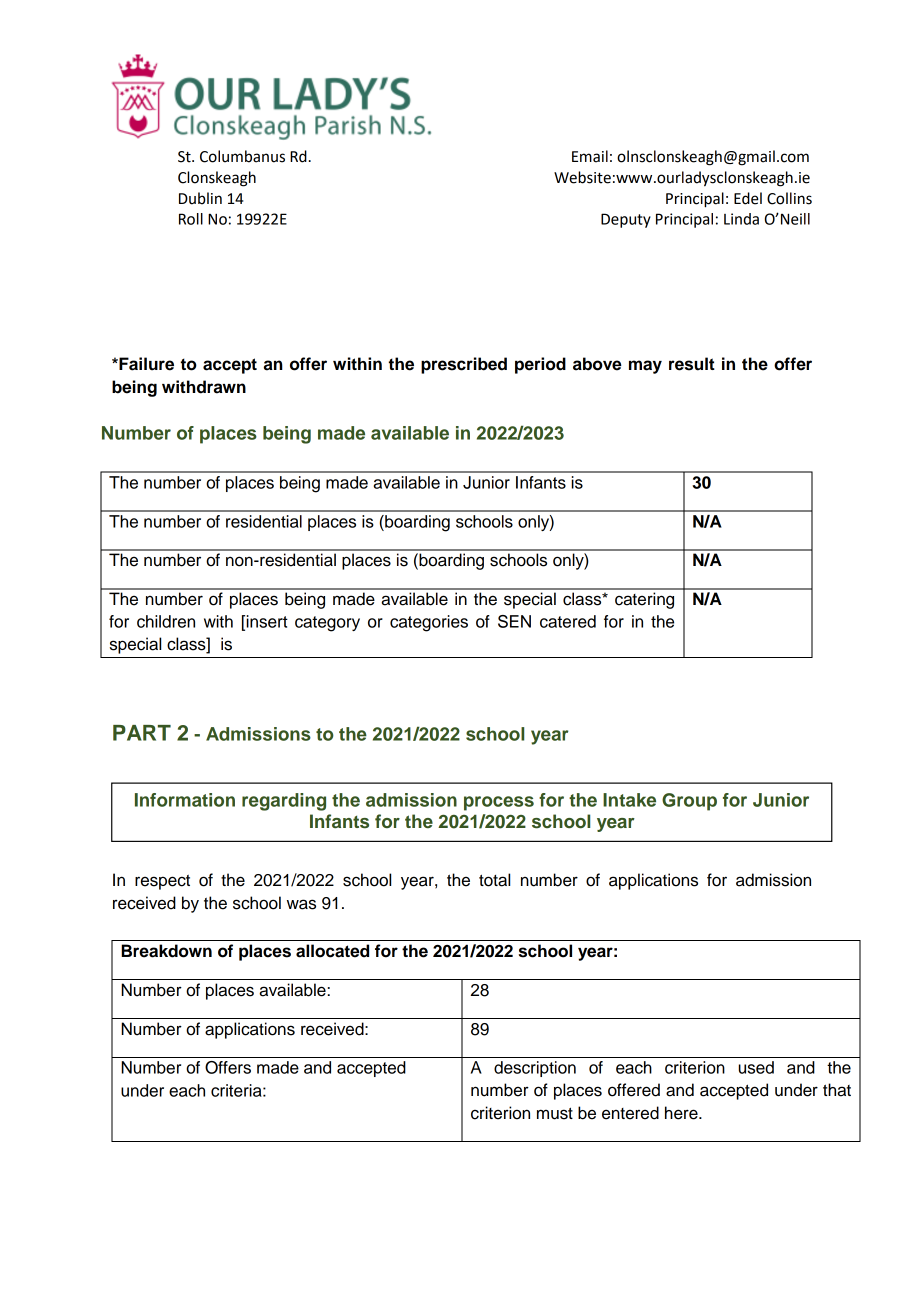 The height and width of the page is (1308, 924). What do you see at coordinates (514, 621) in the page?
I see `SEN` at bounding box center [514, 621].
